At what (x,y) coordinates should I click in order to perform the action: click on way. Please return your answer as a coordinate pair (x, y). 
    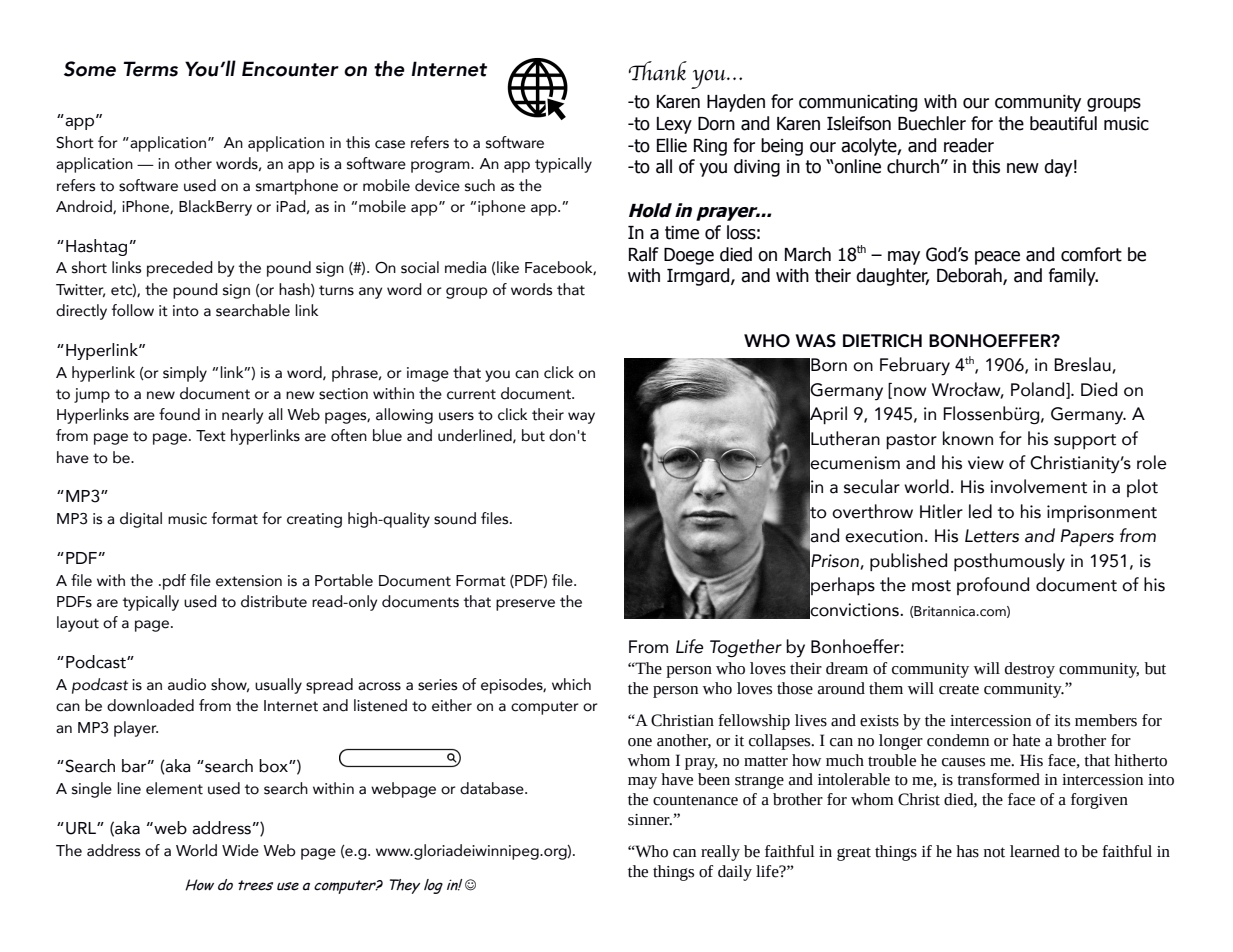
    Looking at the image, I should click on (581, 418).
